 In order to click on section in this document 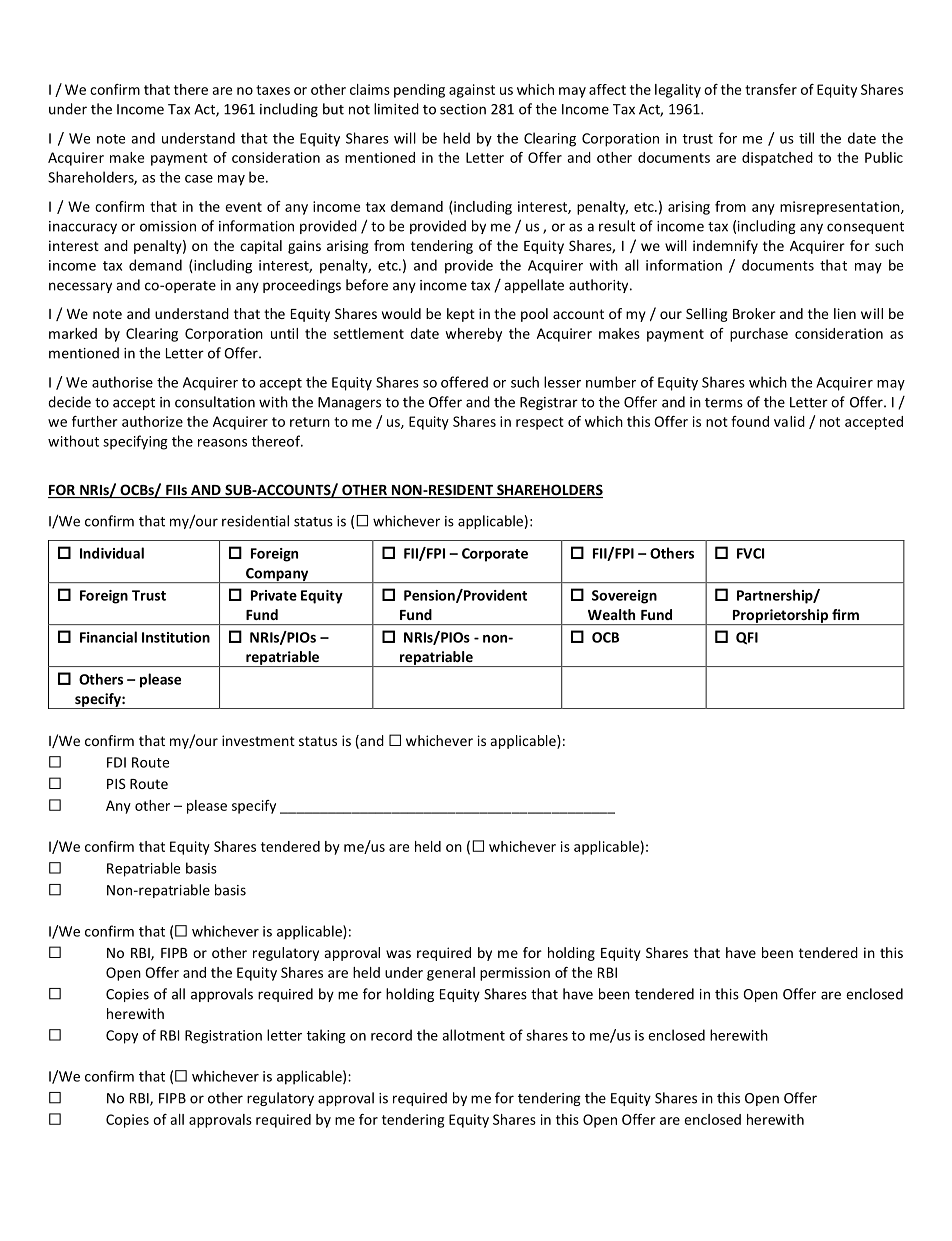, I will do `click(463, 109)`.
